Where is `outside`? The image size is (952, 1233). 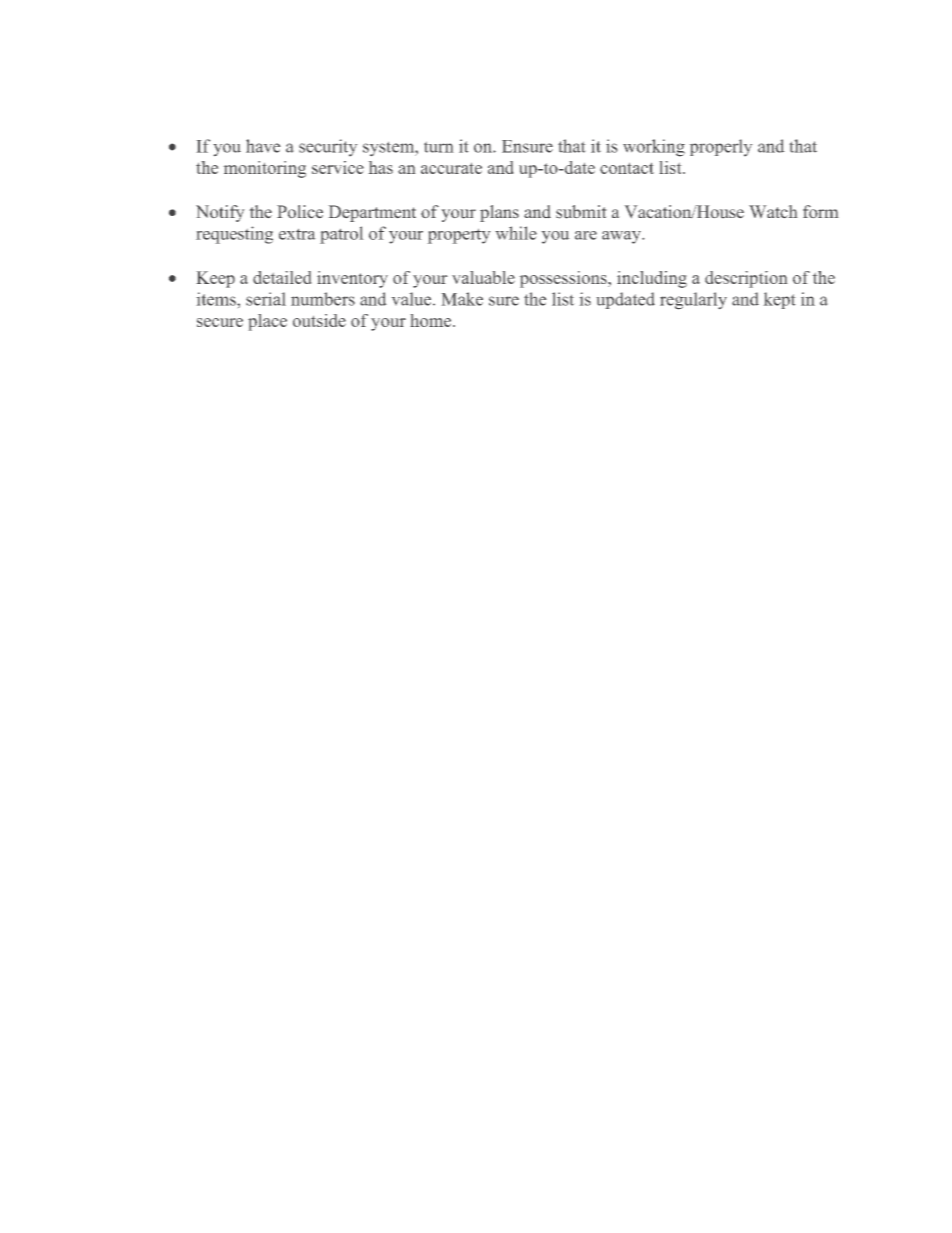 outside is located at coordinates (319, 320).
